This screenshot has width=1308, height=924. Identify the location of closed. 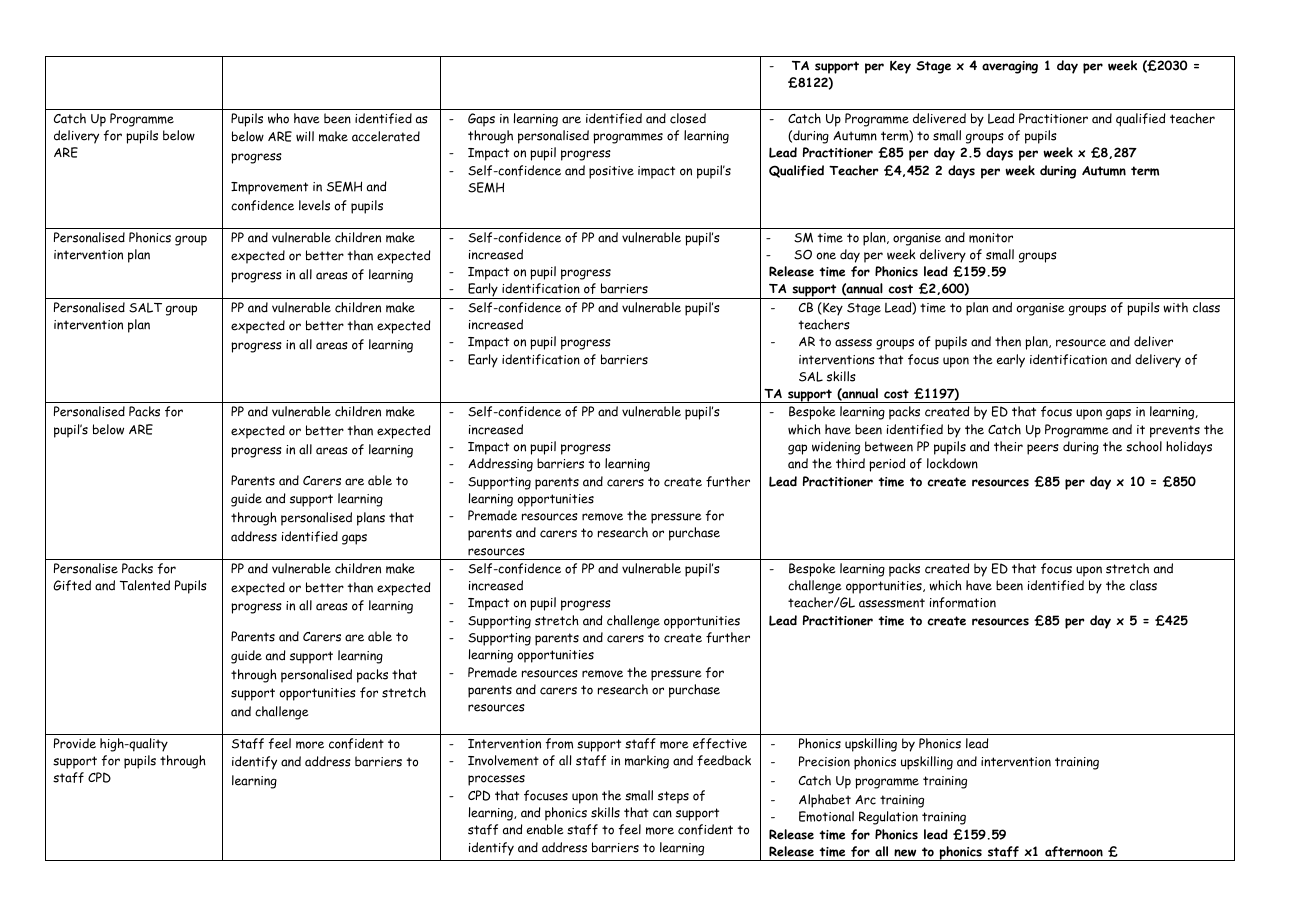
(688, 118).
